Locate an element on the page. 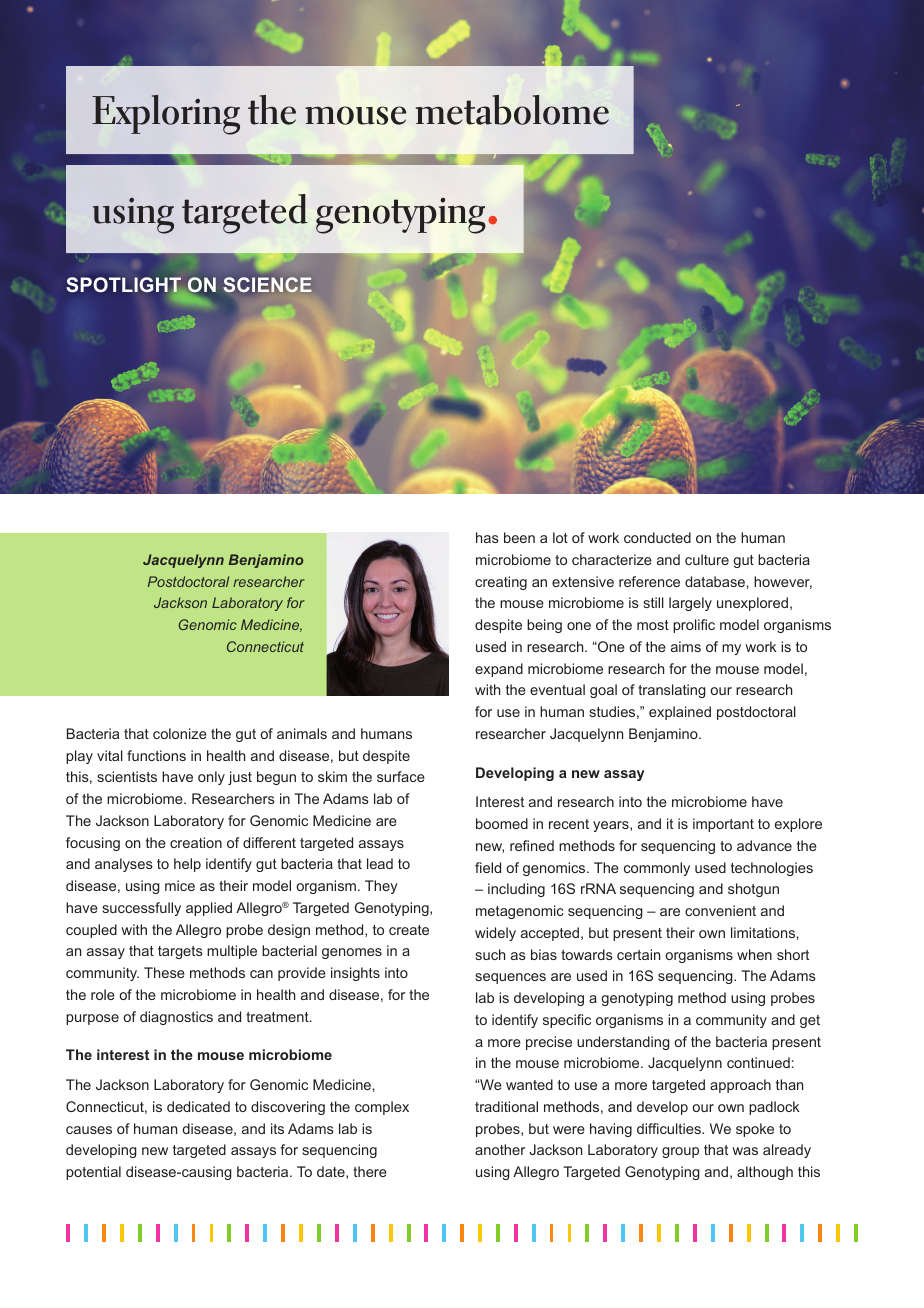  another is located at coordinates (500, 1149).
